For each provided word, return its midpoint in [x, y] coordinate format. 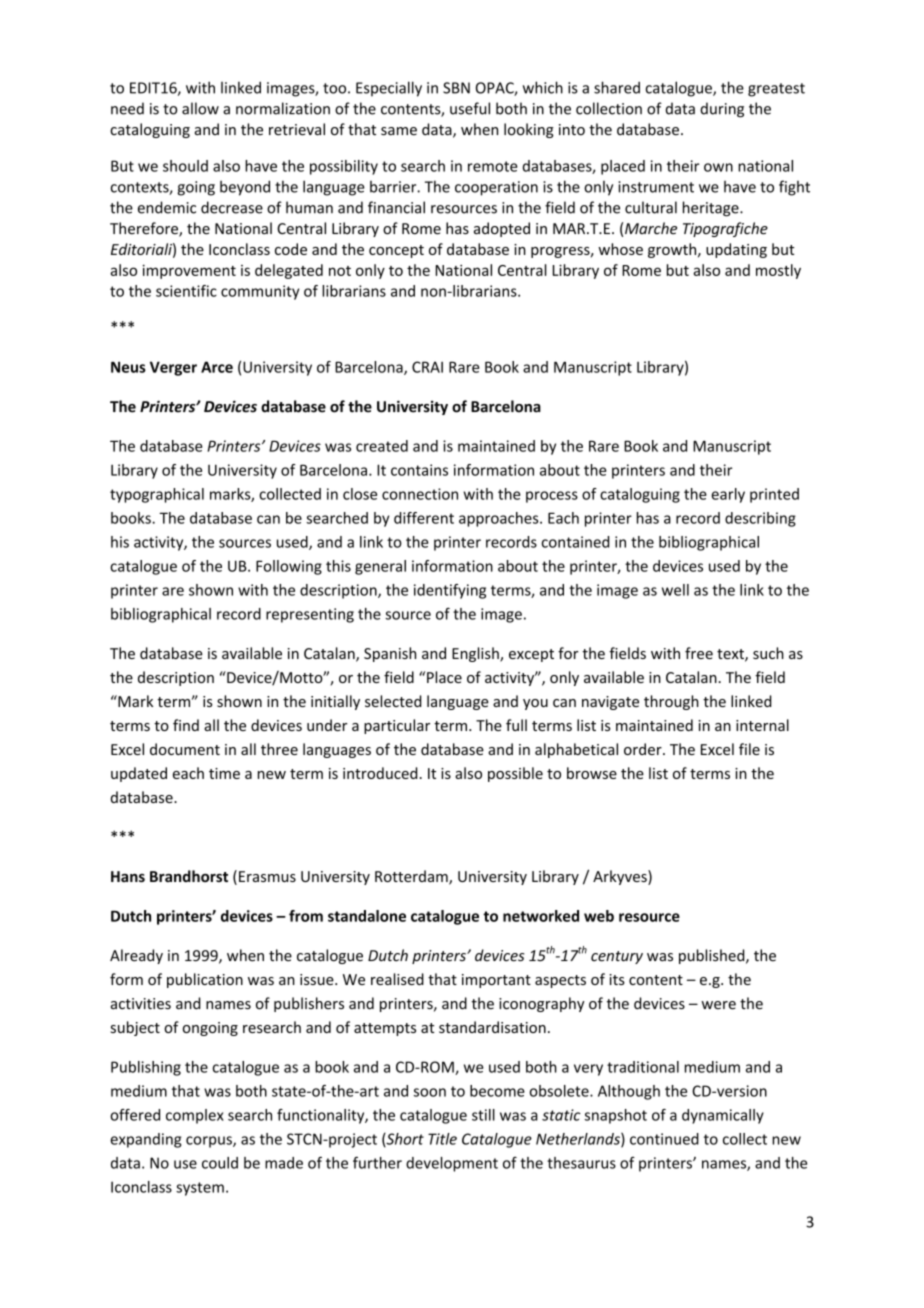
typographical [157, 495]
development [452, 1164]
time [224, 773]
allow [200, 108]
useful [470, 108]
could [220, 1163]
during [722, 110]
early [728, 495]
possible [515, 774]
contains [419, 470]
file [749, 749]
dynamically [723, 1116]
